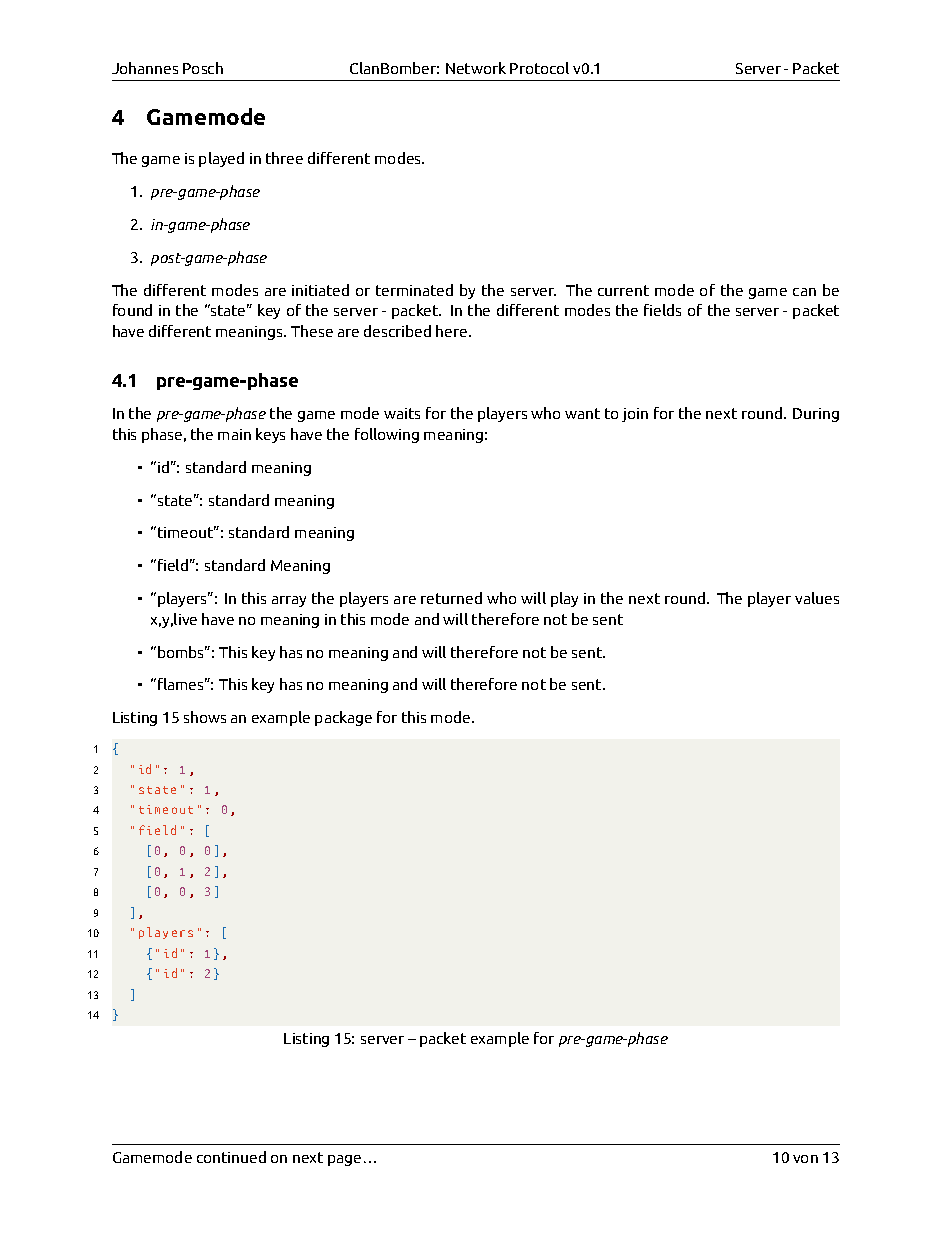 Image resolution: width=952 pixels, height=1233 pixels. I want to click on Johannes, so click(145, 68).
